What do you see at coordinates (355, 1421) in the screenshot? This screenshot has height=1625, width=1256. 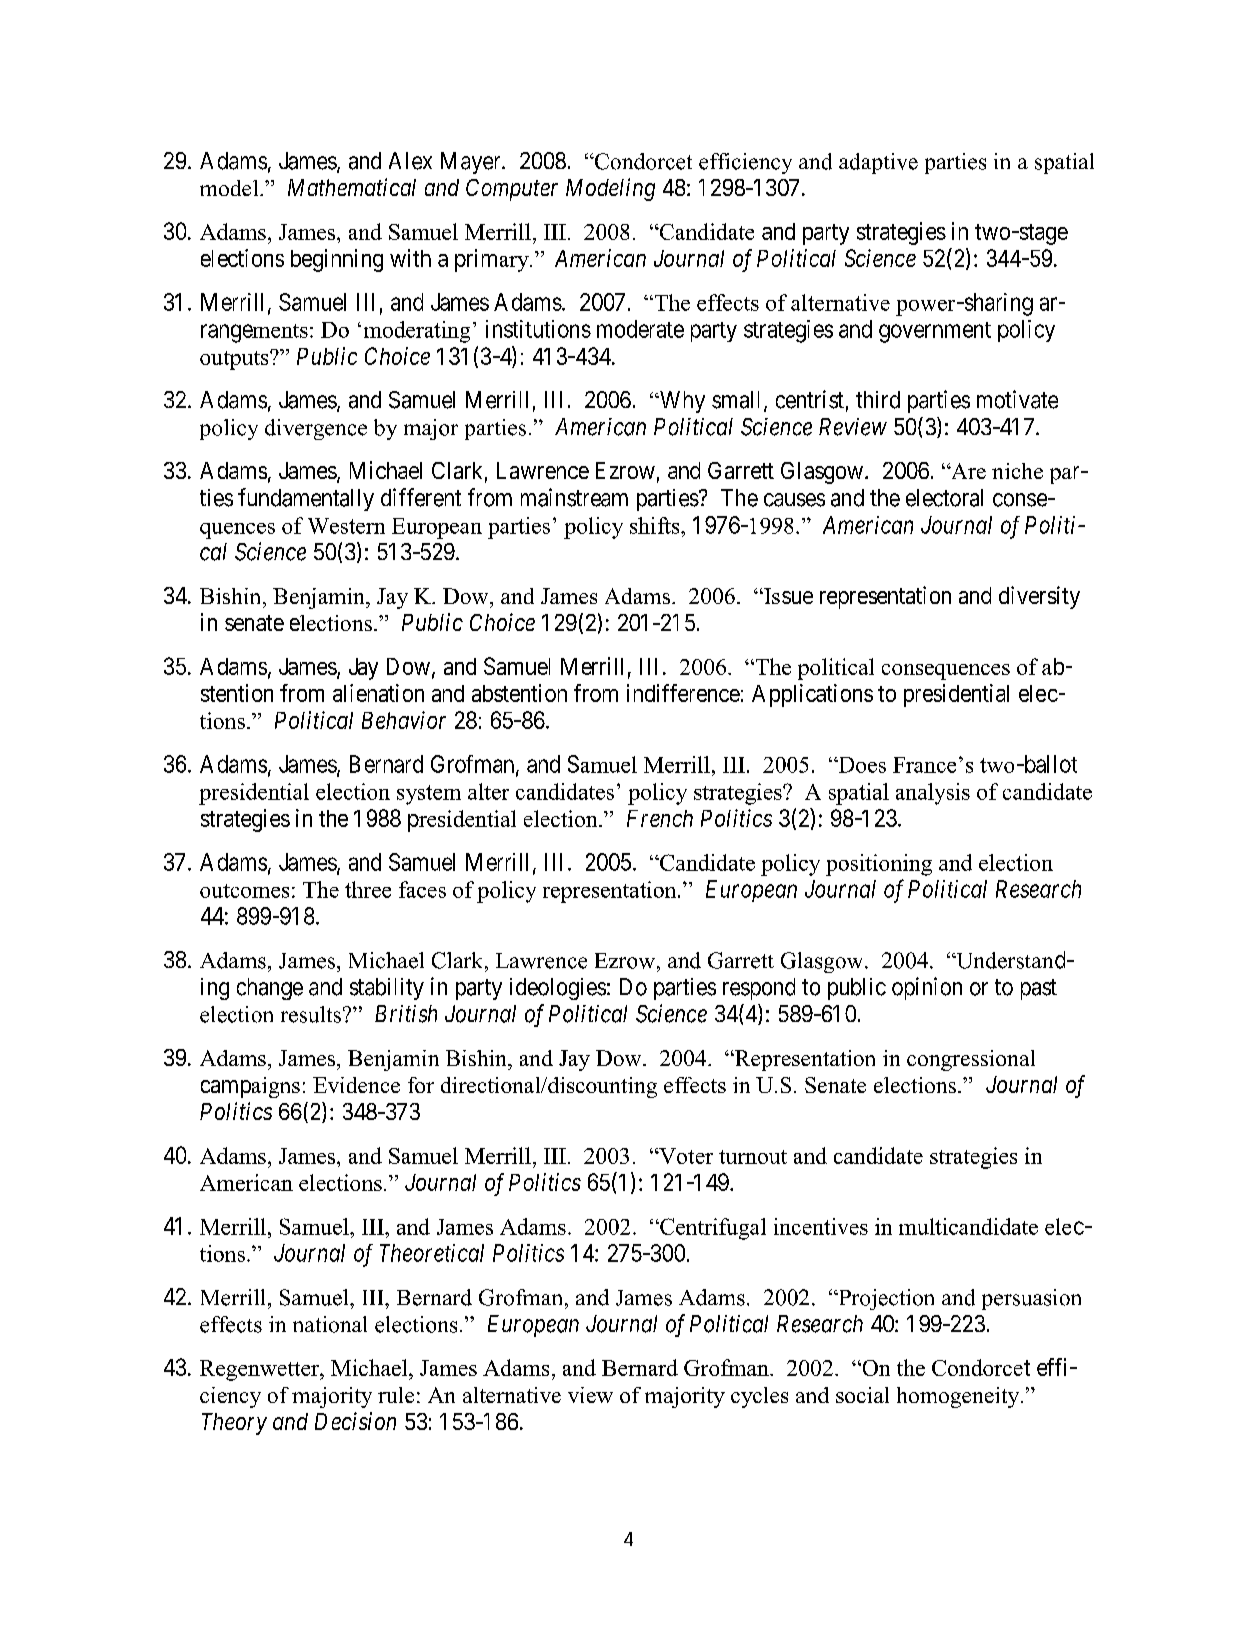 I see `Decision` at bounding box center [355, 1421].
